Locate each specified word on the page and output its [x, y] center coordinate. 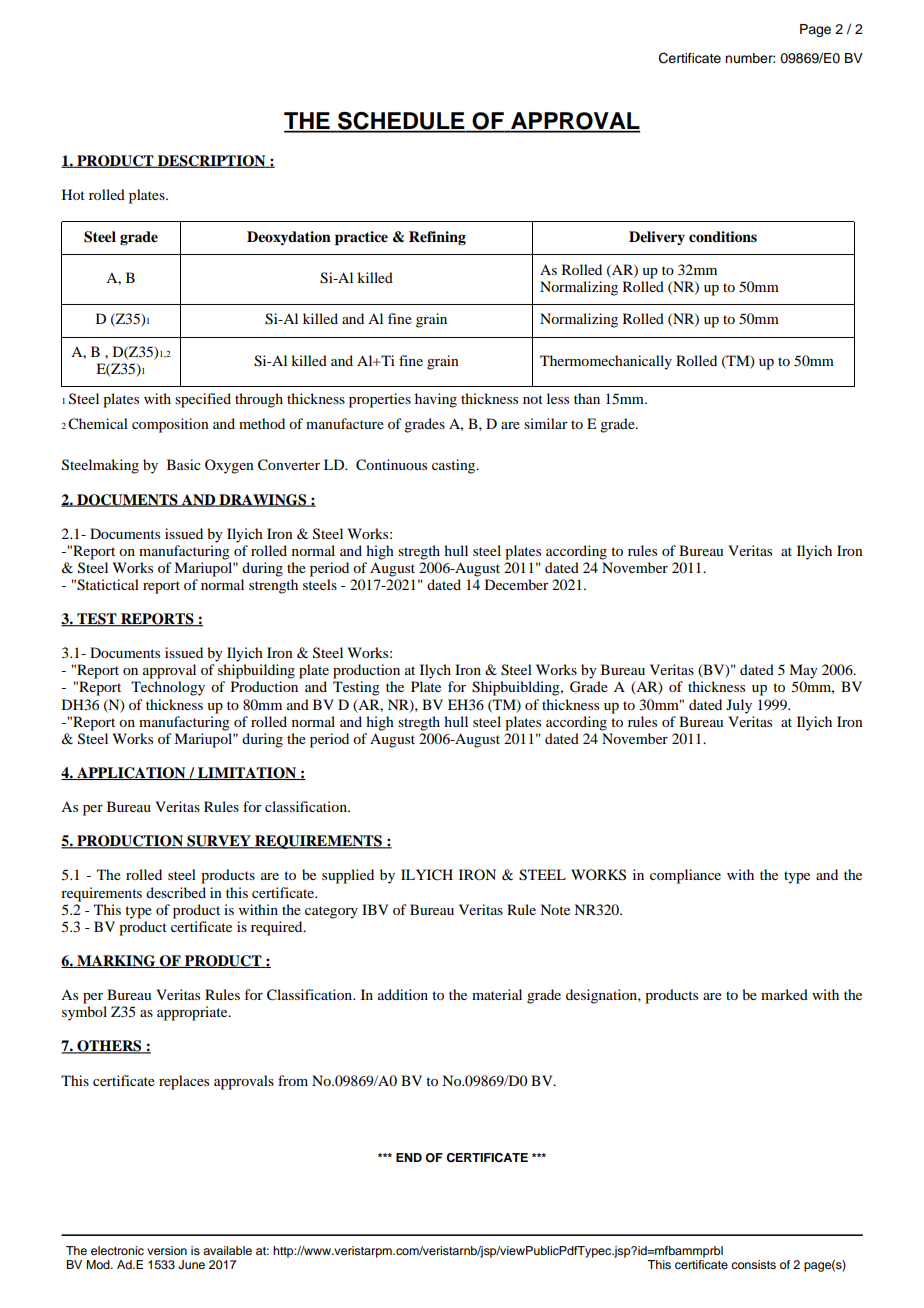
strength [273, 586]
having [436, 400]
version [167, 1250]
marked [784, 994]
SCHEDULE [401, 122]
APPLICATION [131, 773]
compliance [685, 876]
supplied [348, 876]
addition [403, 994]
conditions [723, 237]
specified [203, 400]
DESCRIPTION [212, 161]
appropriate [193, 1013]
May [803, 671]
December [517, 584]
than [587, 398]
